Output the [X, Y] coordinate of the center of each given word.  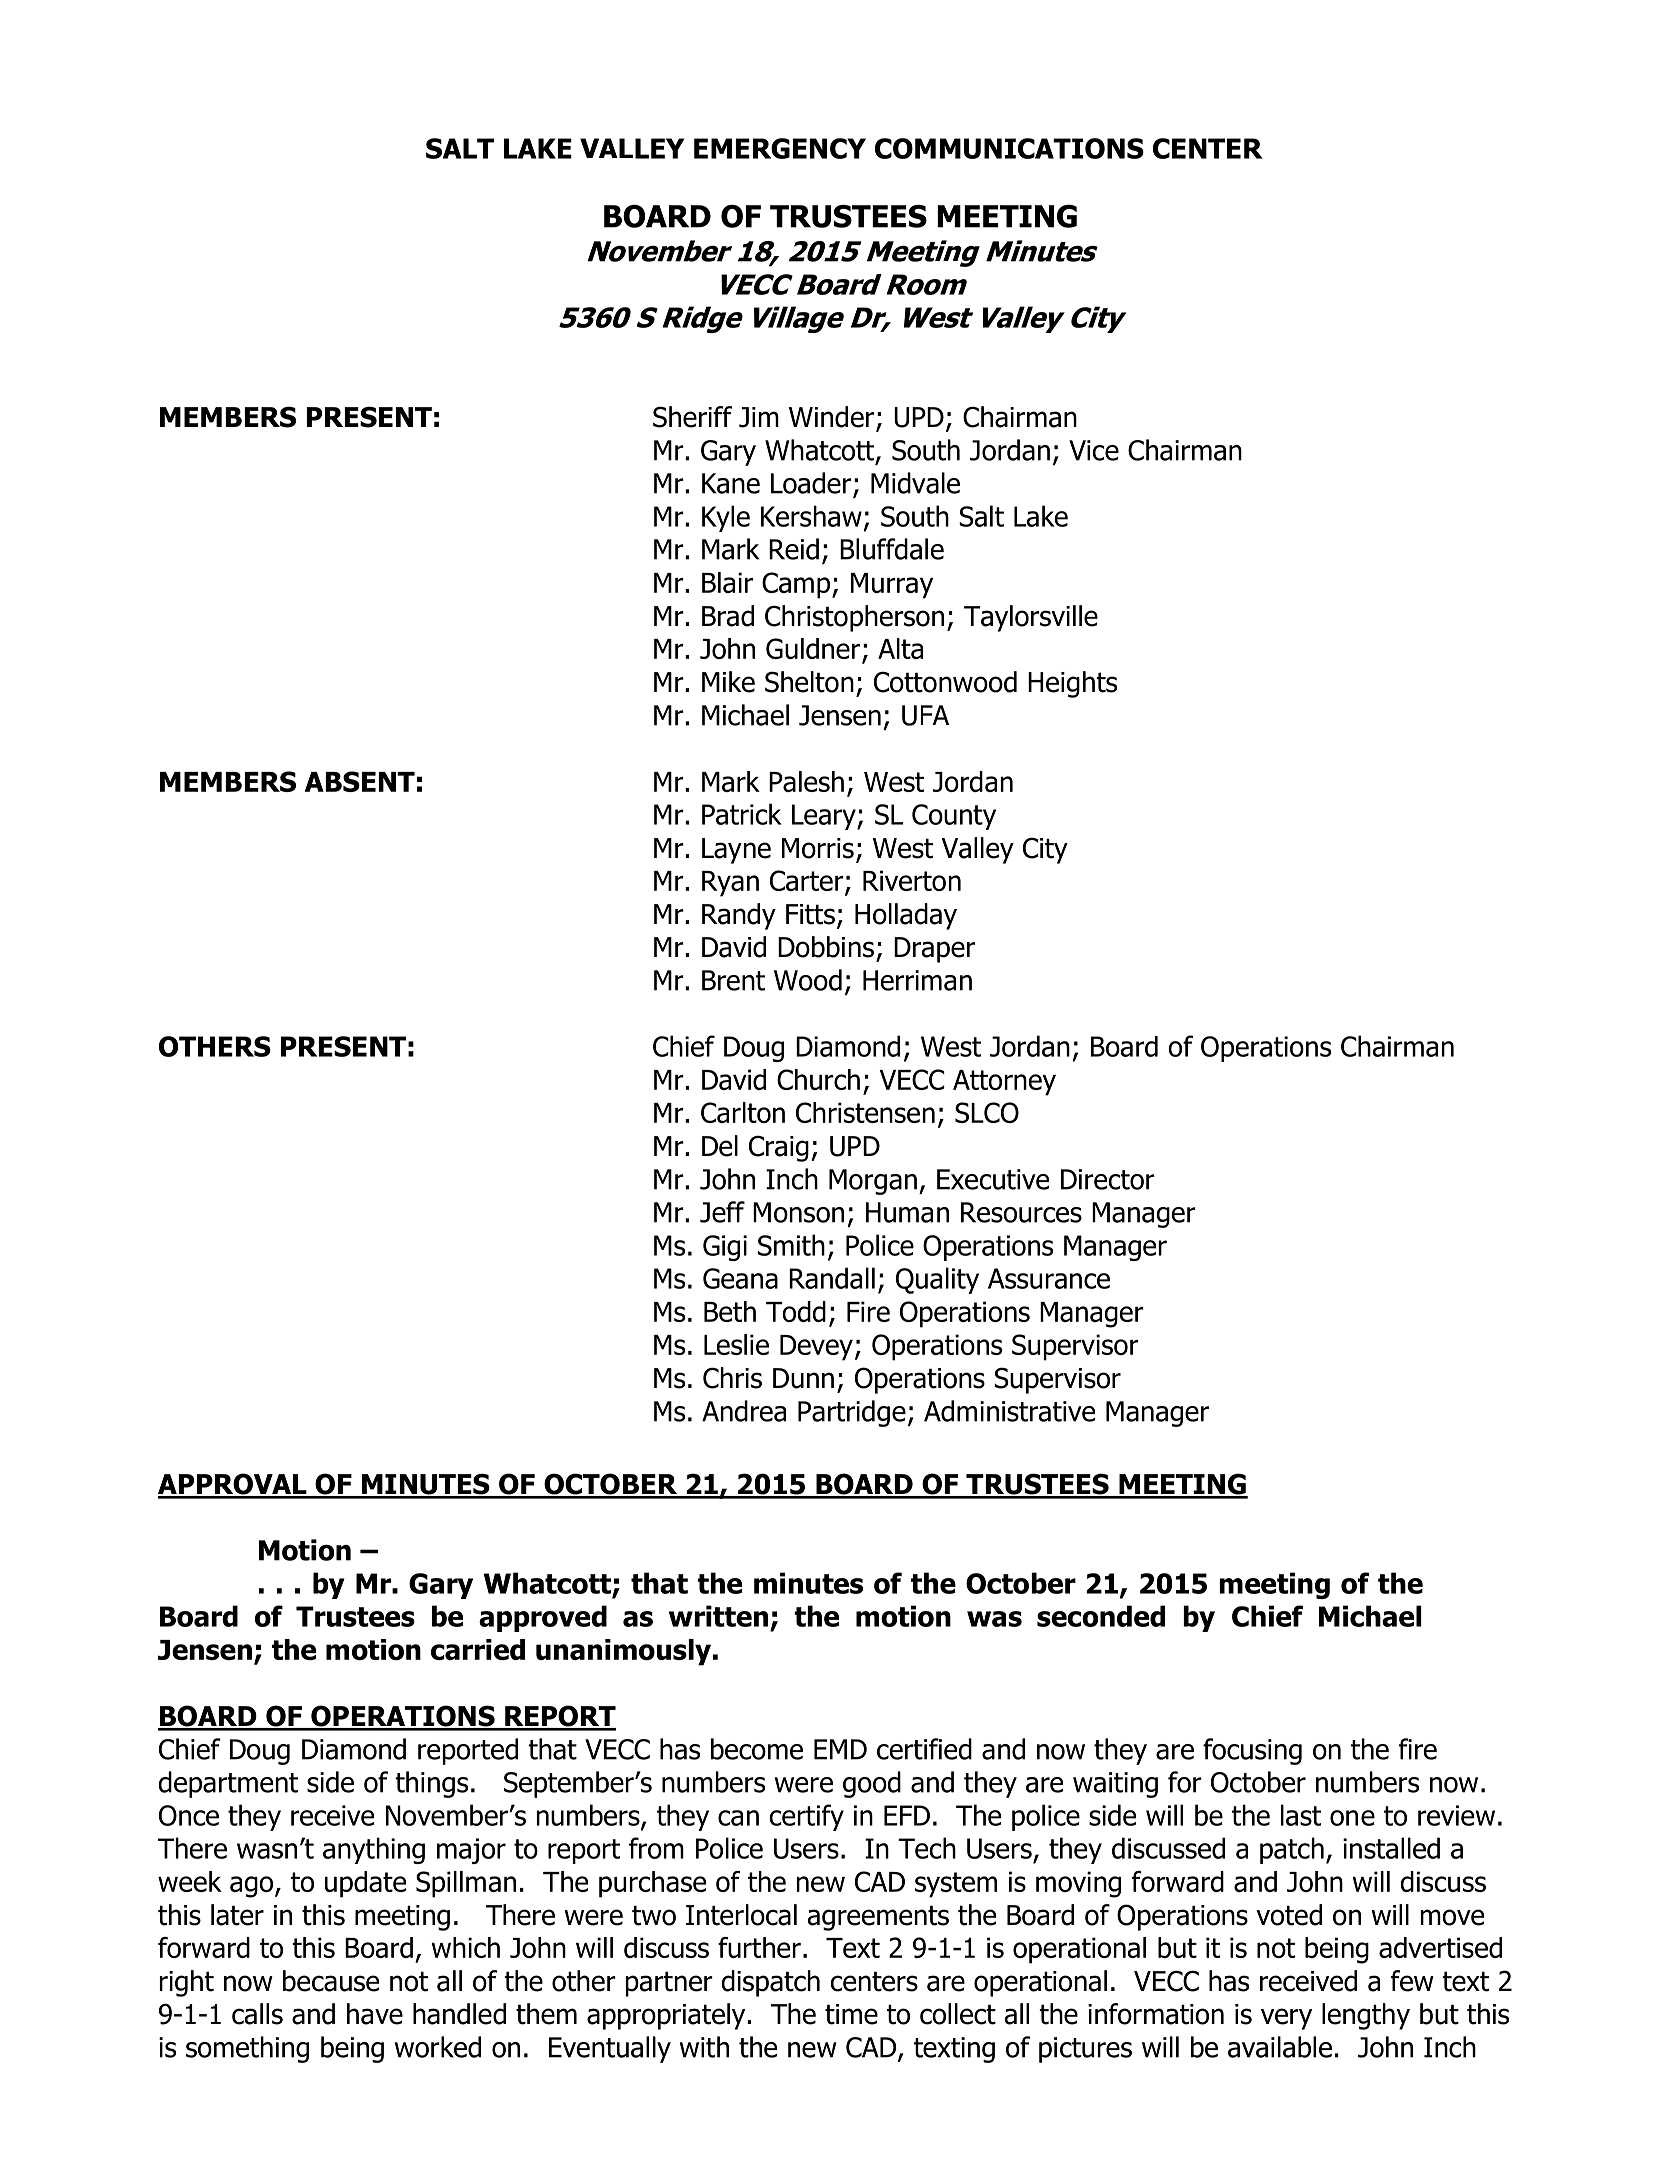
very [1286, 2019]
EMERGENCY [780, 148]
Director [1108, 1179]
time [851, 2014]
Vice [1094, 450]
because [331, 1981]
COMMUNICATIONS [1009, 148]
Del [720, 1146]
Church [818, 1079]
